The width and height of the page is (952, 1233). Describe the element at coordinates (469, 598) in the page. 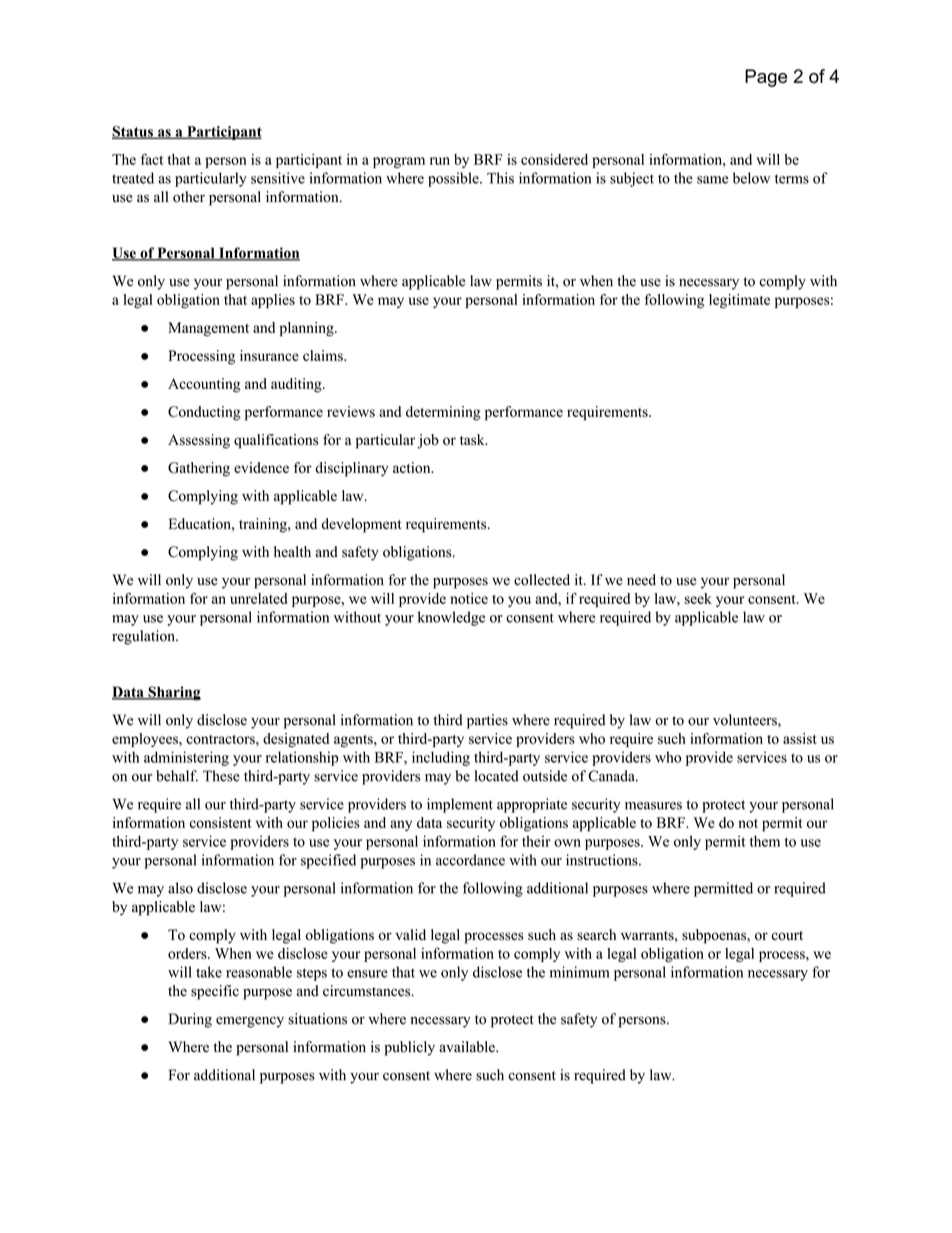

I see `notice` at that location.
